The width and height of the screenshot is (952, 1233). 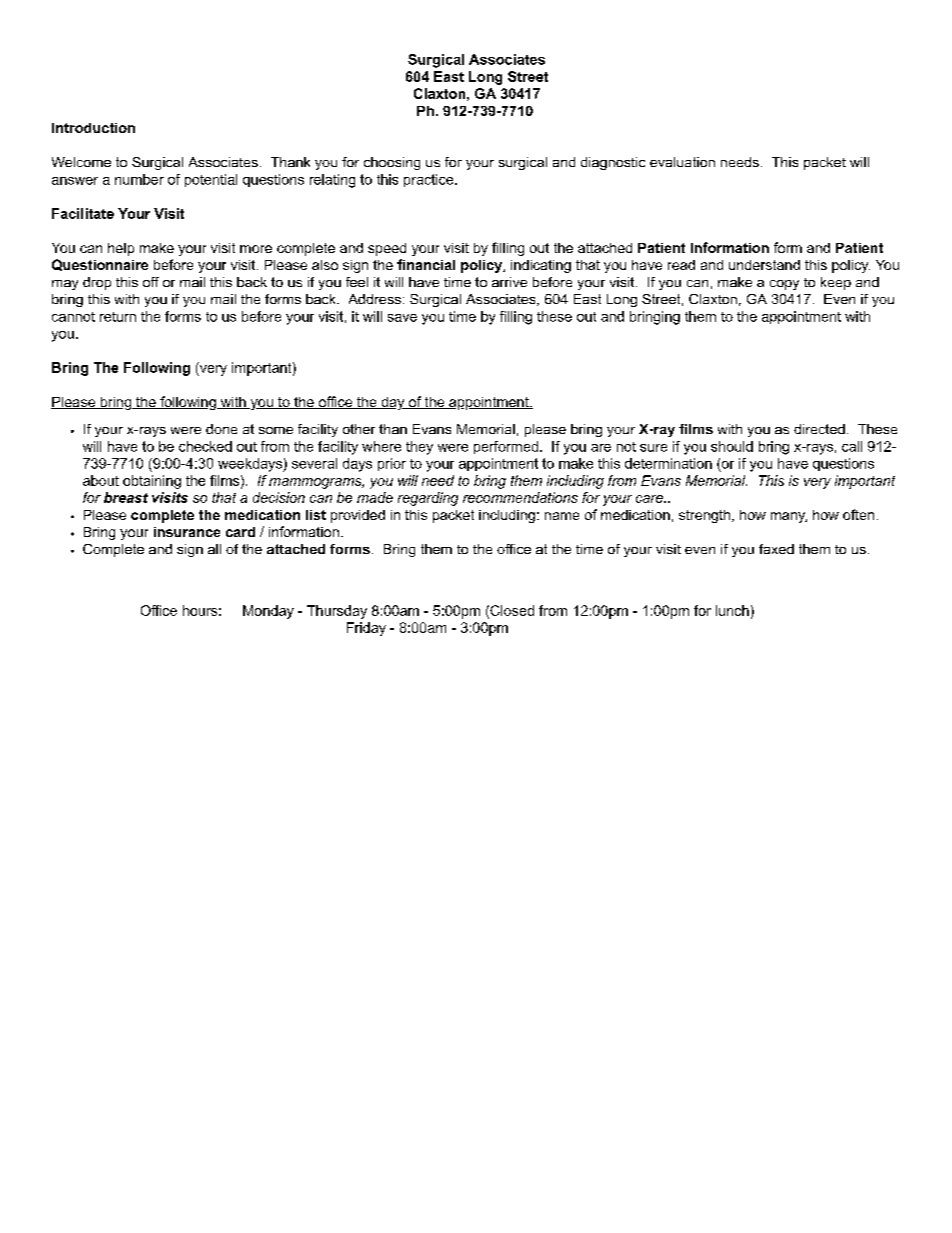 I want to click on evaluation, so click(x=682, y=162).
